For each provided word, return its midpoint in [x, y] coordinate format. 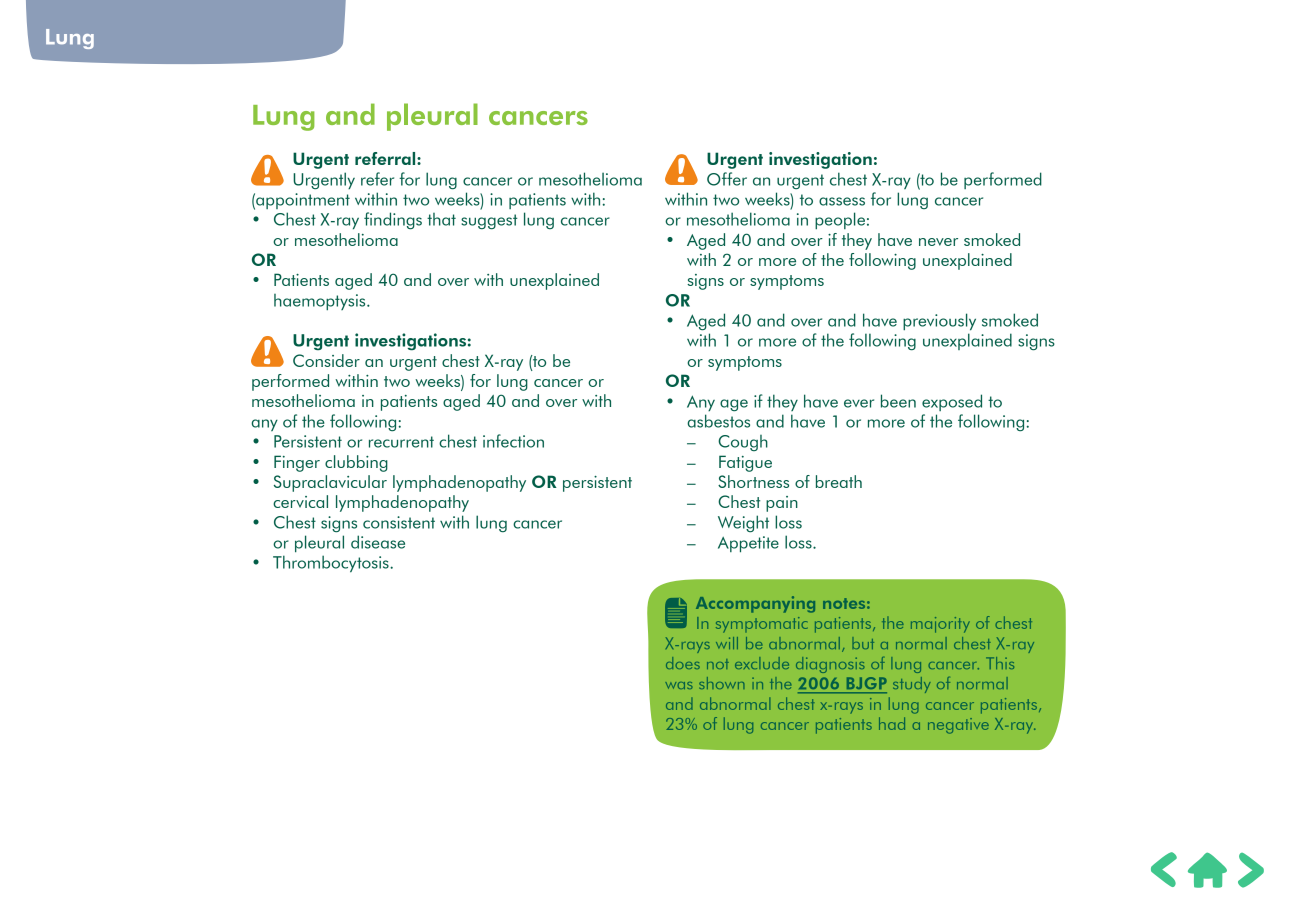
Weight [743, 523]
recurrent [401, 442]
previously [939, 322]
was [679, 685]
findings [393, 221]
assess [842, 201]
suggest [489, 222]
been [898, 401]
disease [378, 542]
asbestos [718, 421]
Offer [727, 179]
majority [940, 625]
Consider [326, 360]
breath [839, 481]
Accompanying [755, 604]
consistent [399, 522]
